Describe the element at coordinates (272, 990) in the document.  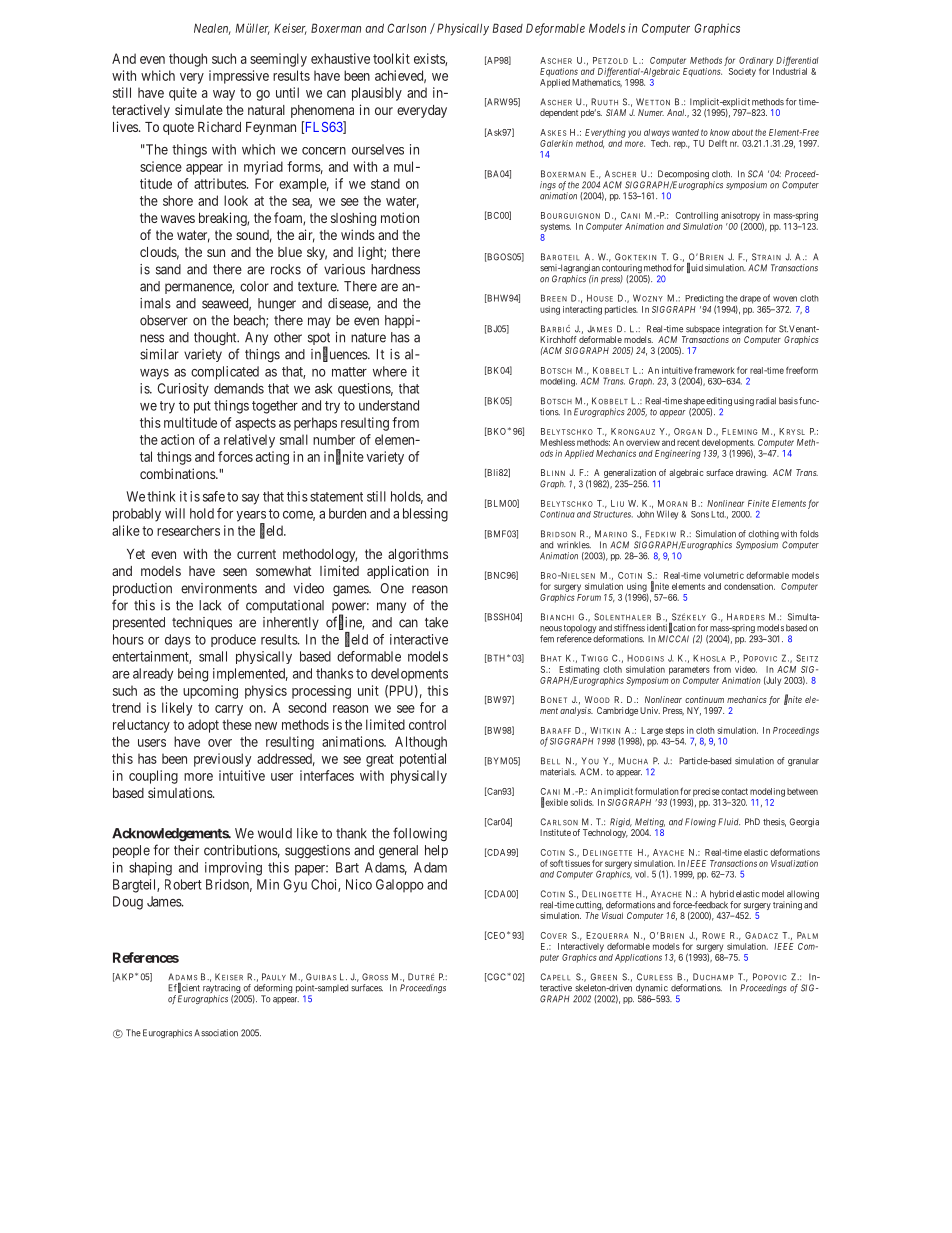
I see `deforming` at that location.
